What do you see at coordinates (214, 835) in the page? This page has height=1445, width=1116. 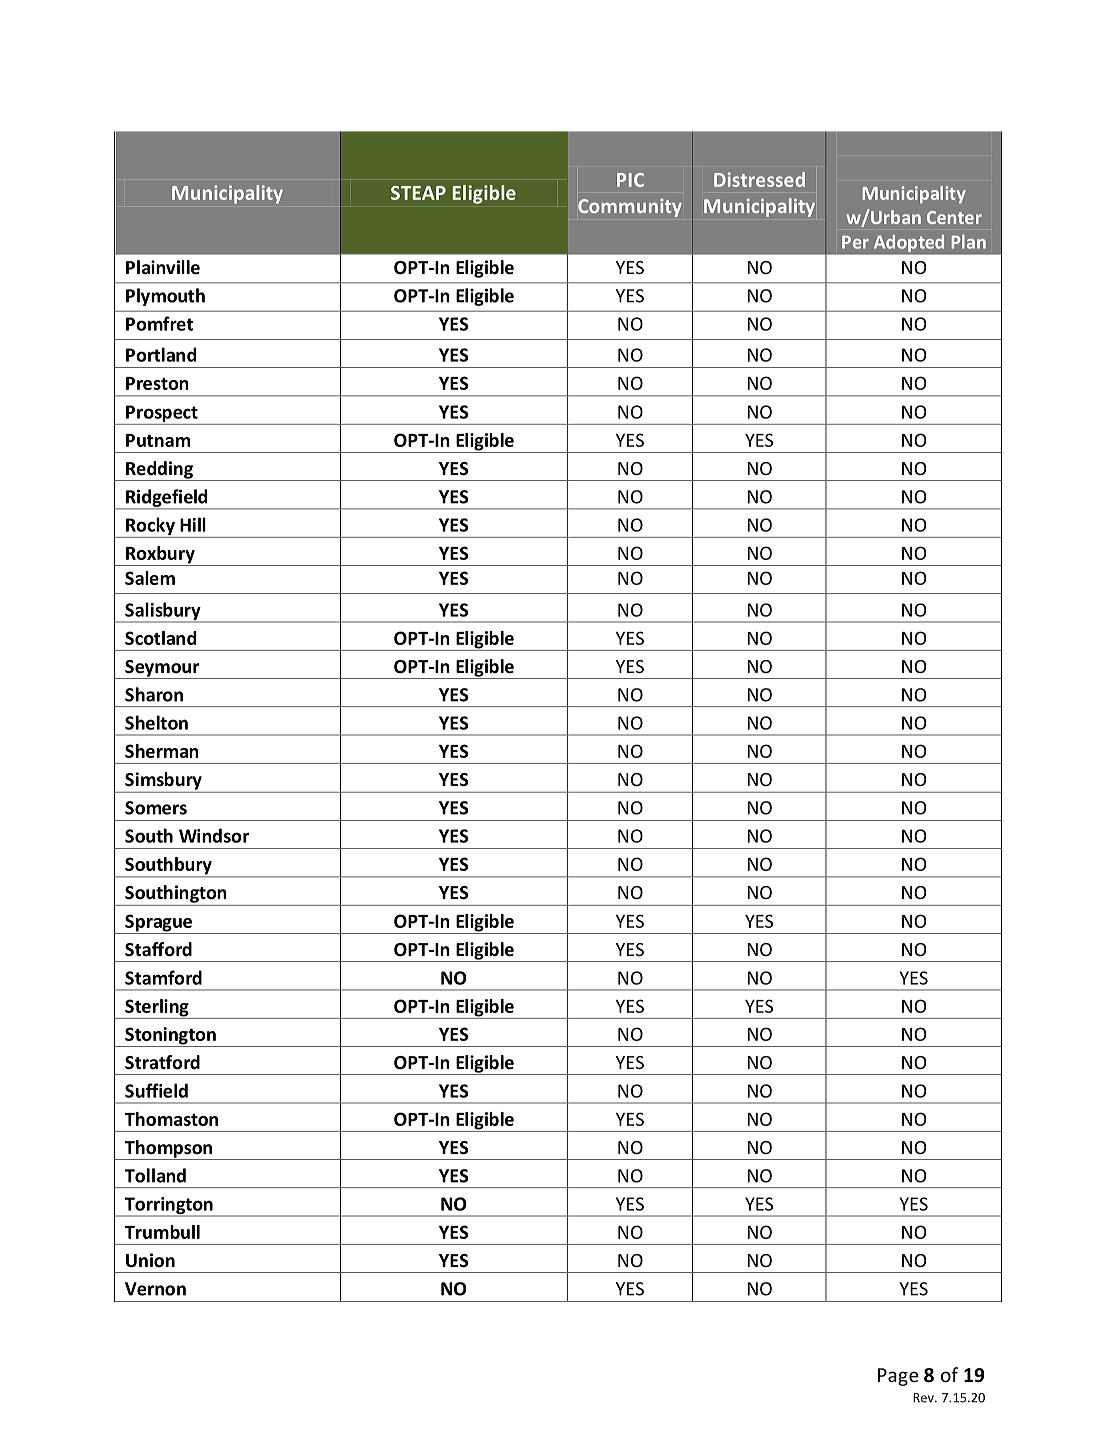 I see `Windsor` at bounding box center [214, 835].
